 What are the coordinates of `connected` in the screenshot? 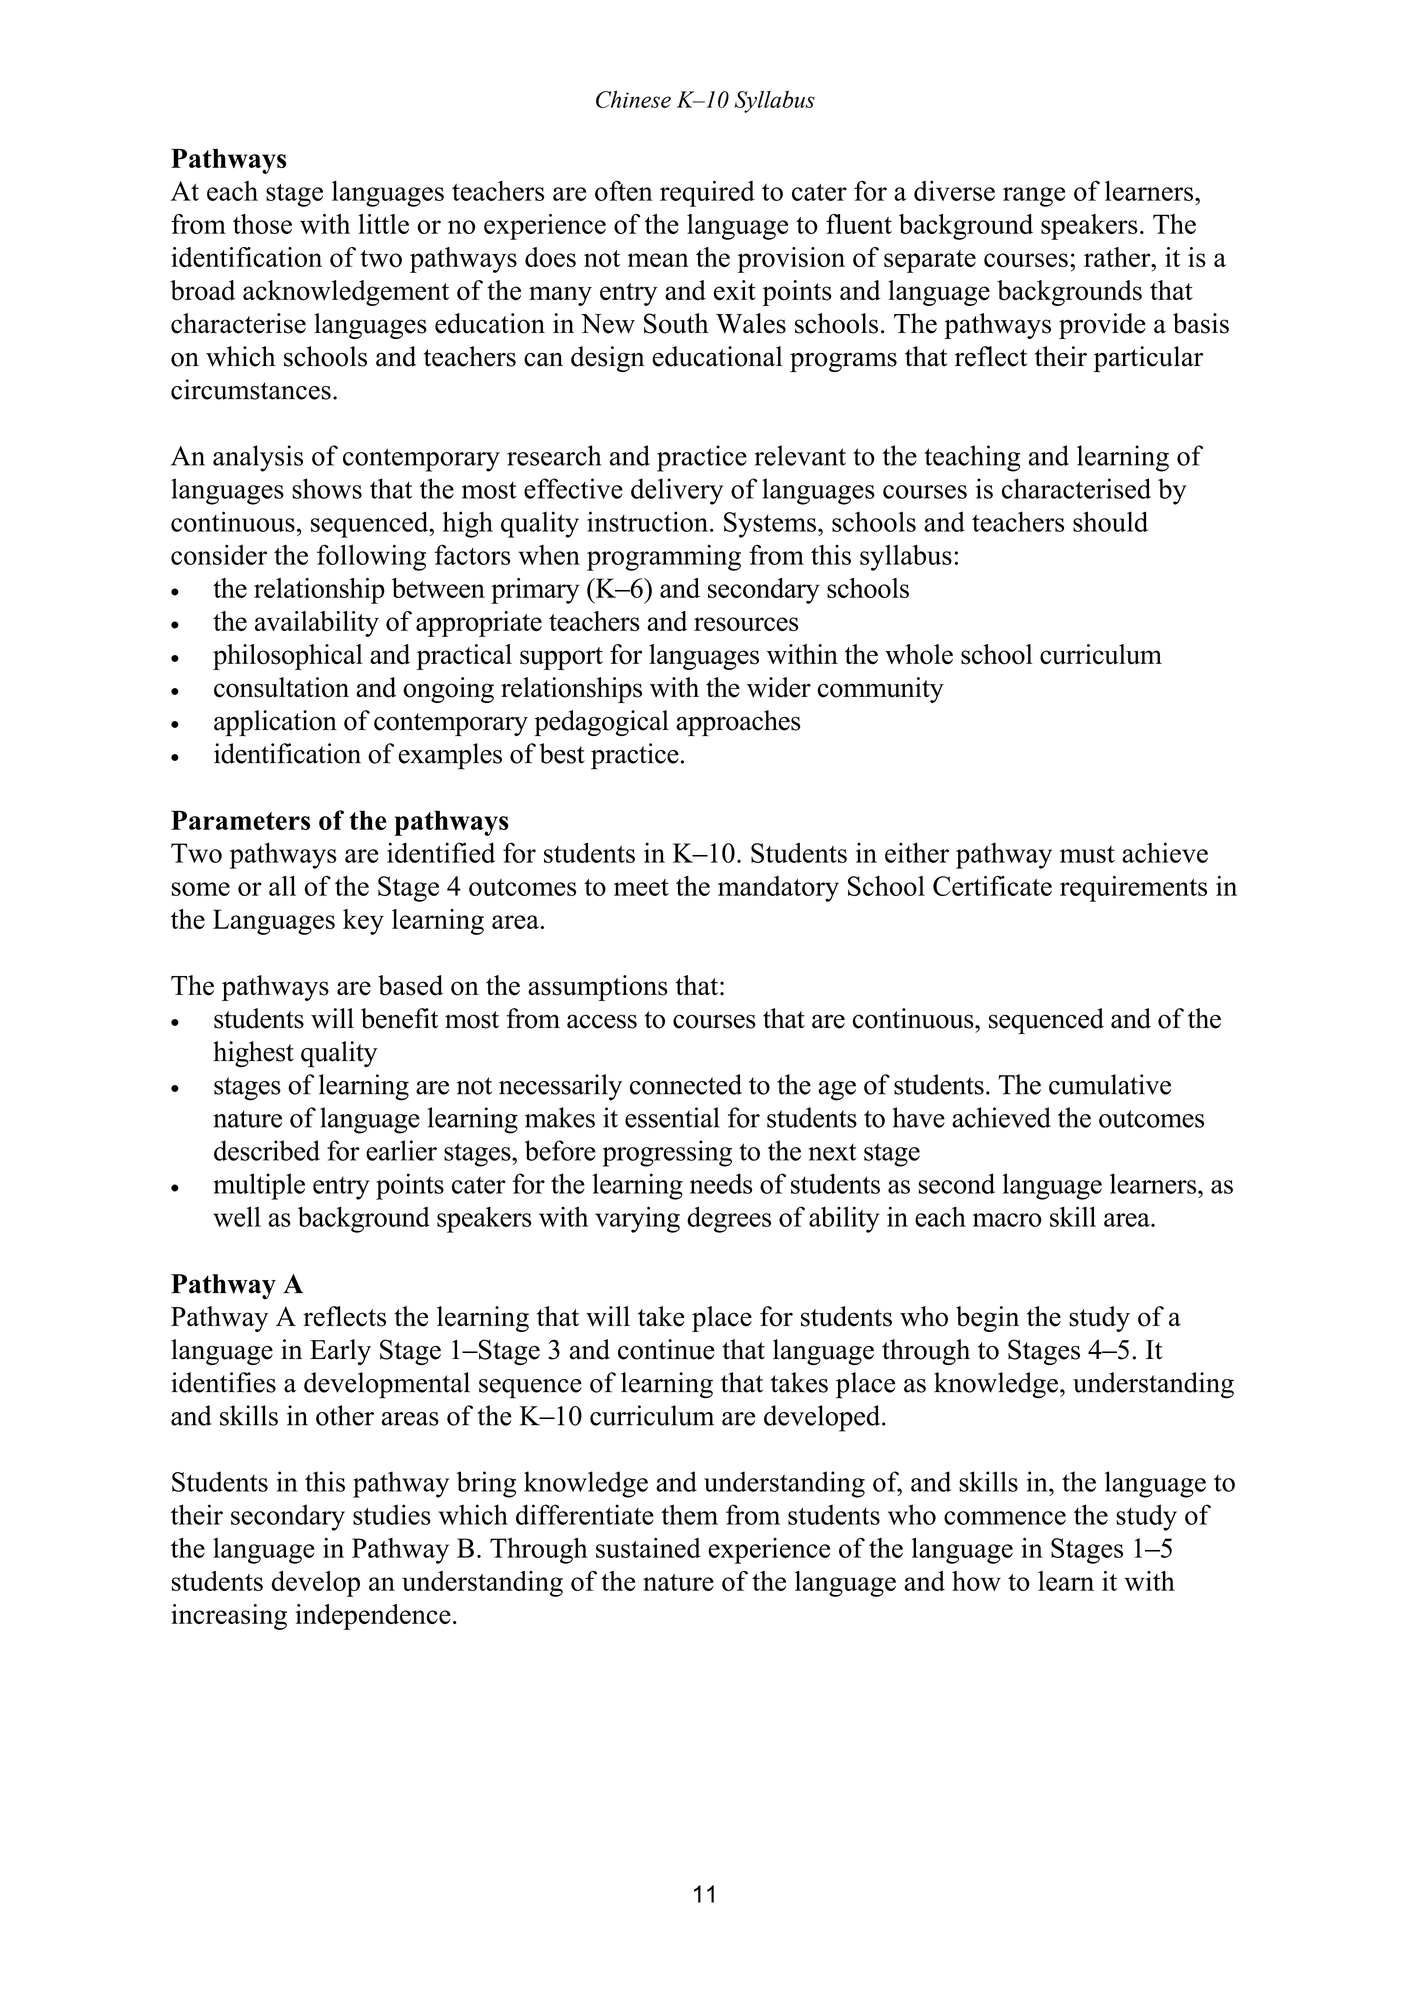 It's located at (686, 1084).
